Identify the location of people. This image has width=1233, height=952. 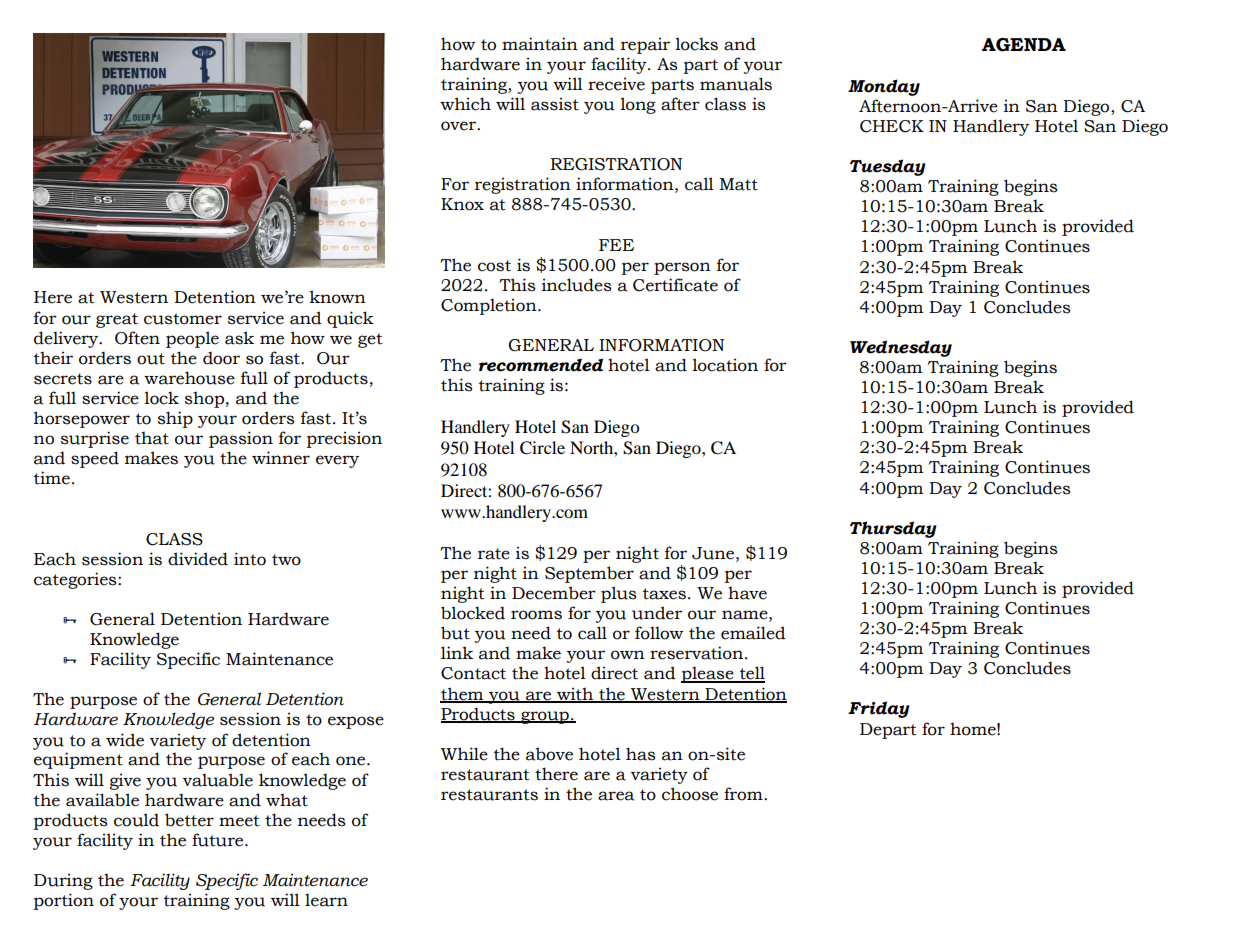
(192, 339).
